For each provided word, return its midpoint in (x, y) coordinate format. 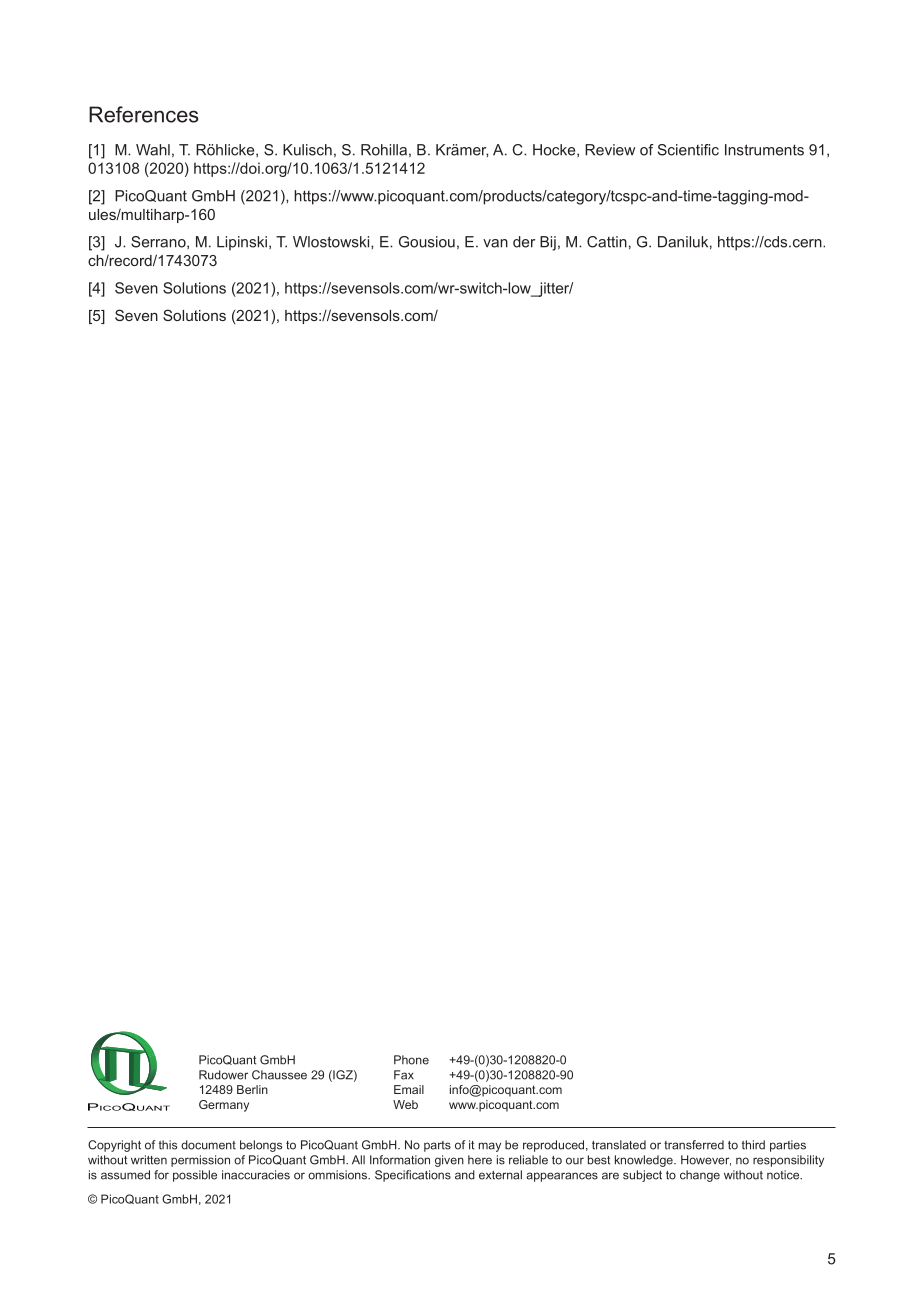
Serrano (159, 242)
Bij (548, 243)
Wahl (153, 150)
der (524, 242)
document (208, 1145)
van (495, 243)
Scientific (688, 150)
